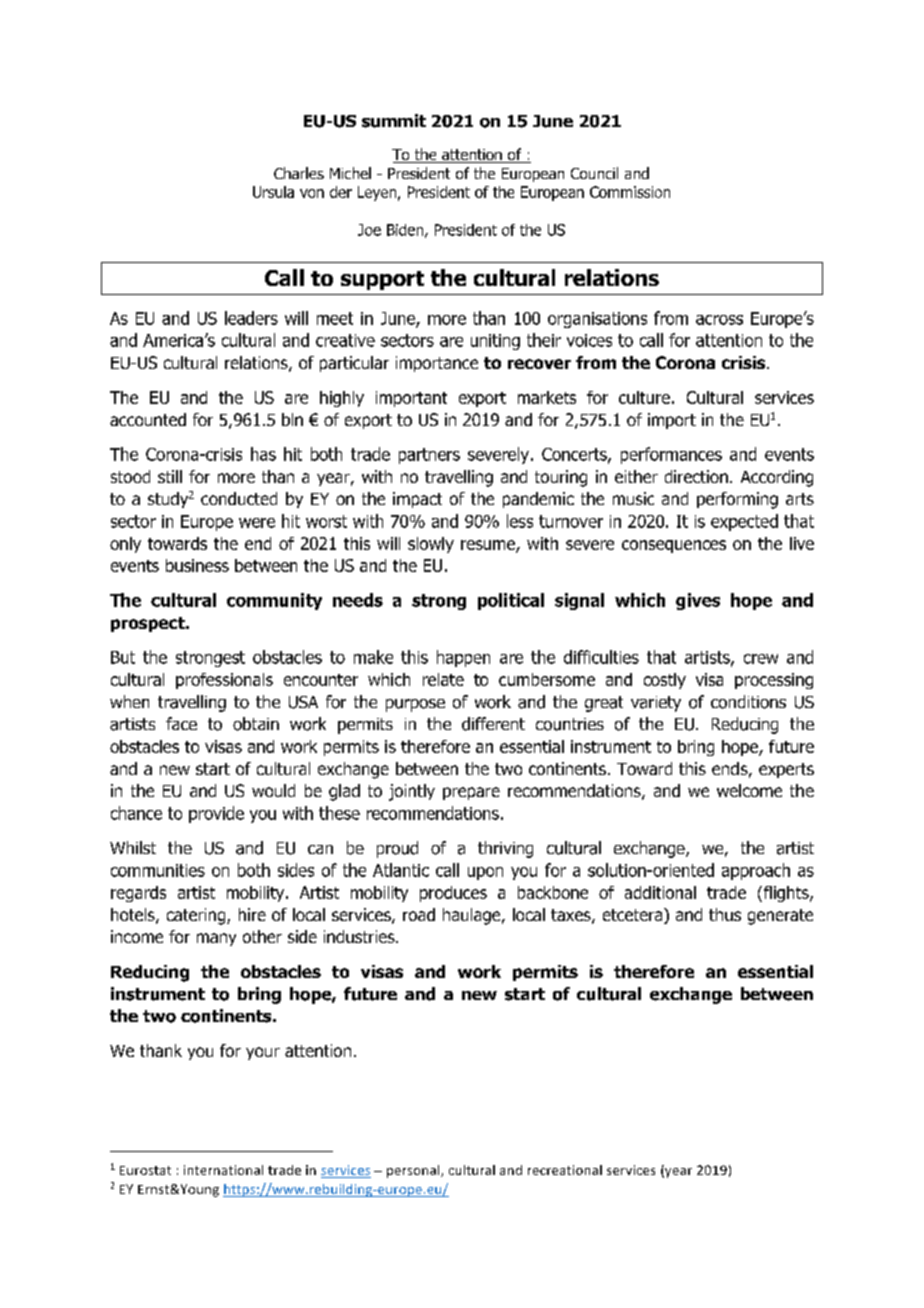  Describe the element at coordinates (471, 793) in the screenshot. I see `prepare` at that location.
